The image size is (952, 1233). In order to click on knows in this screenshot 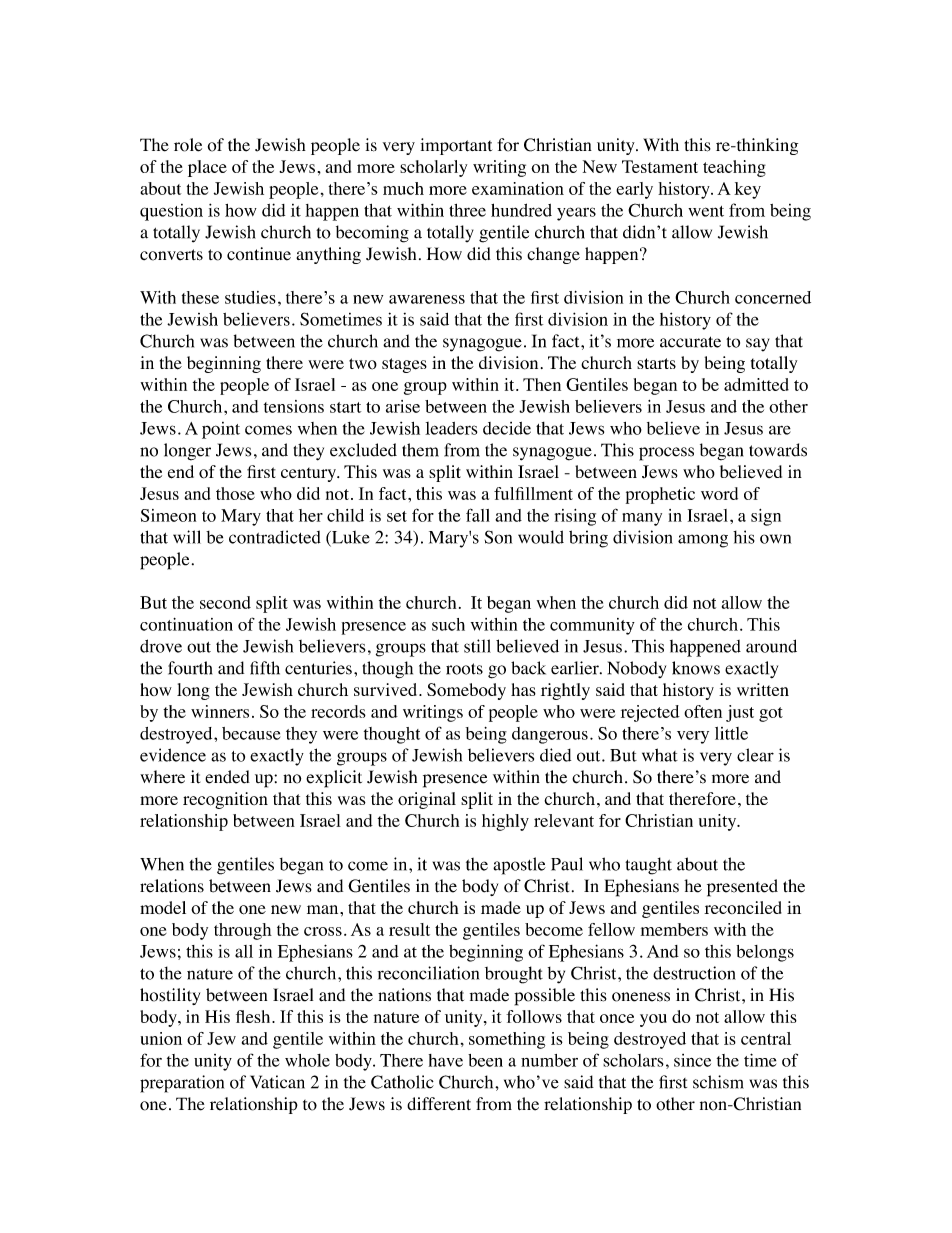, I will do `click(696, 668)`.
